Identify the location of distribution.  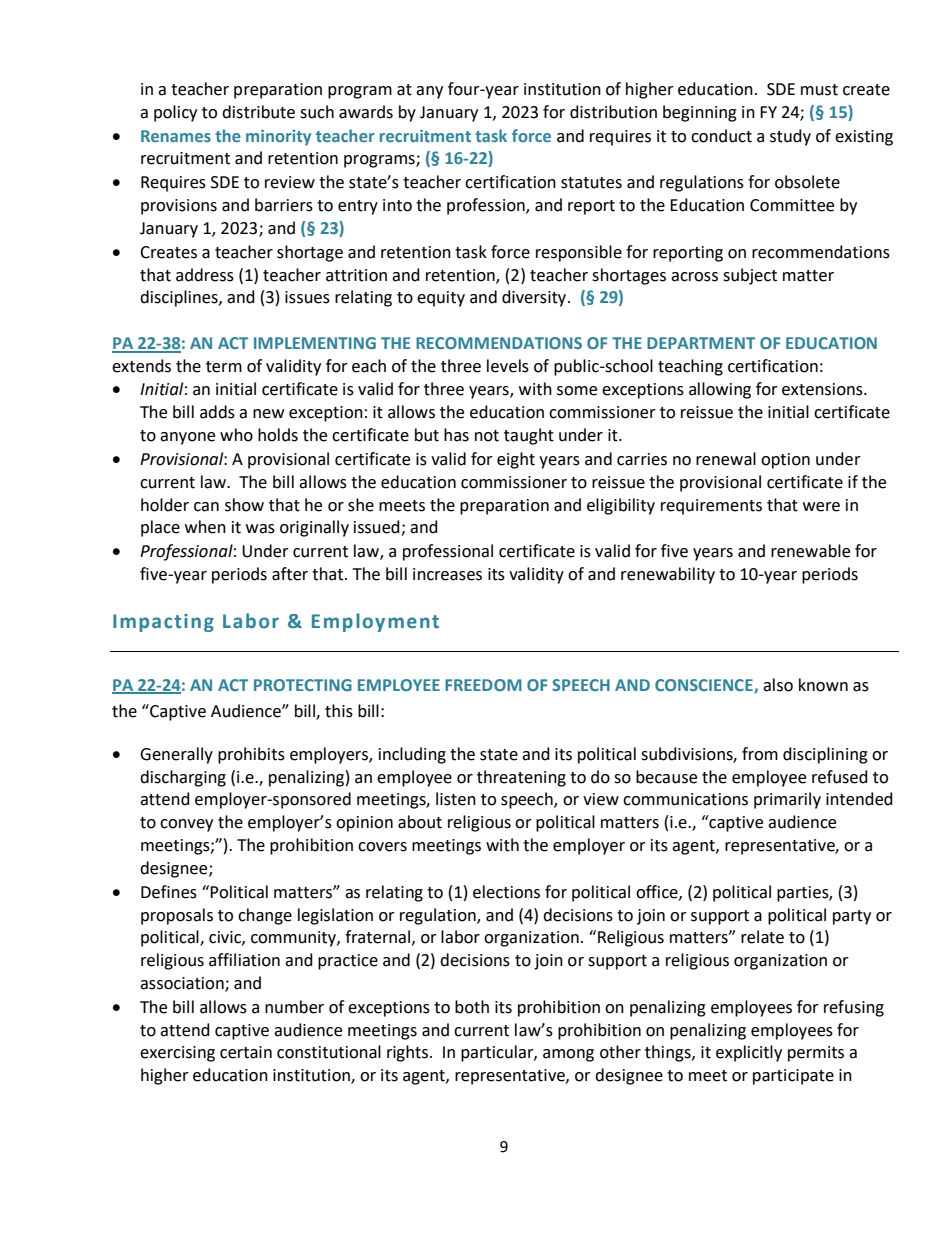
(613, 112).
